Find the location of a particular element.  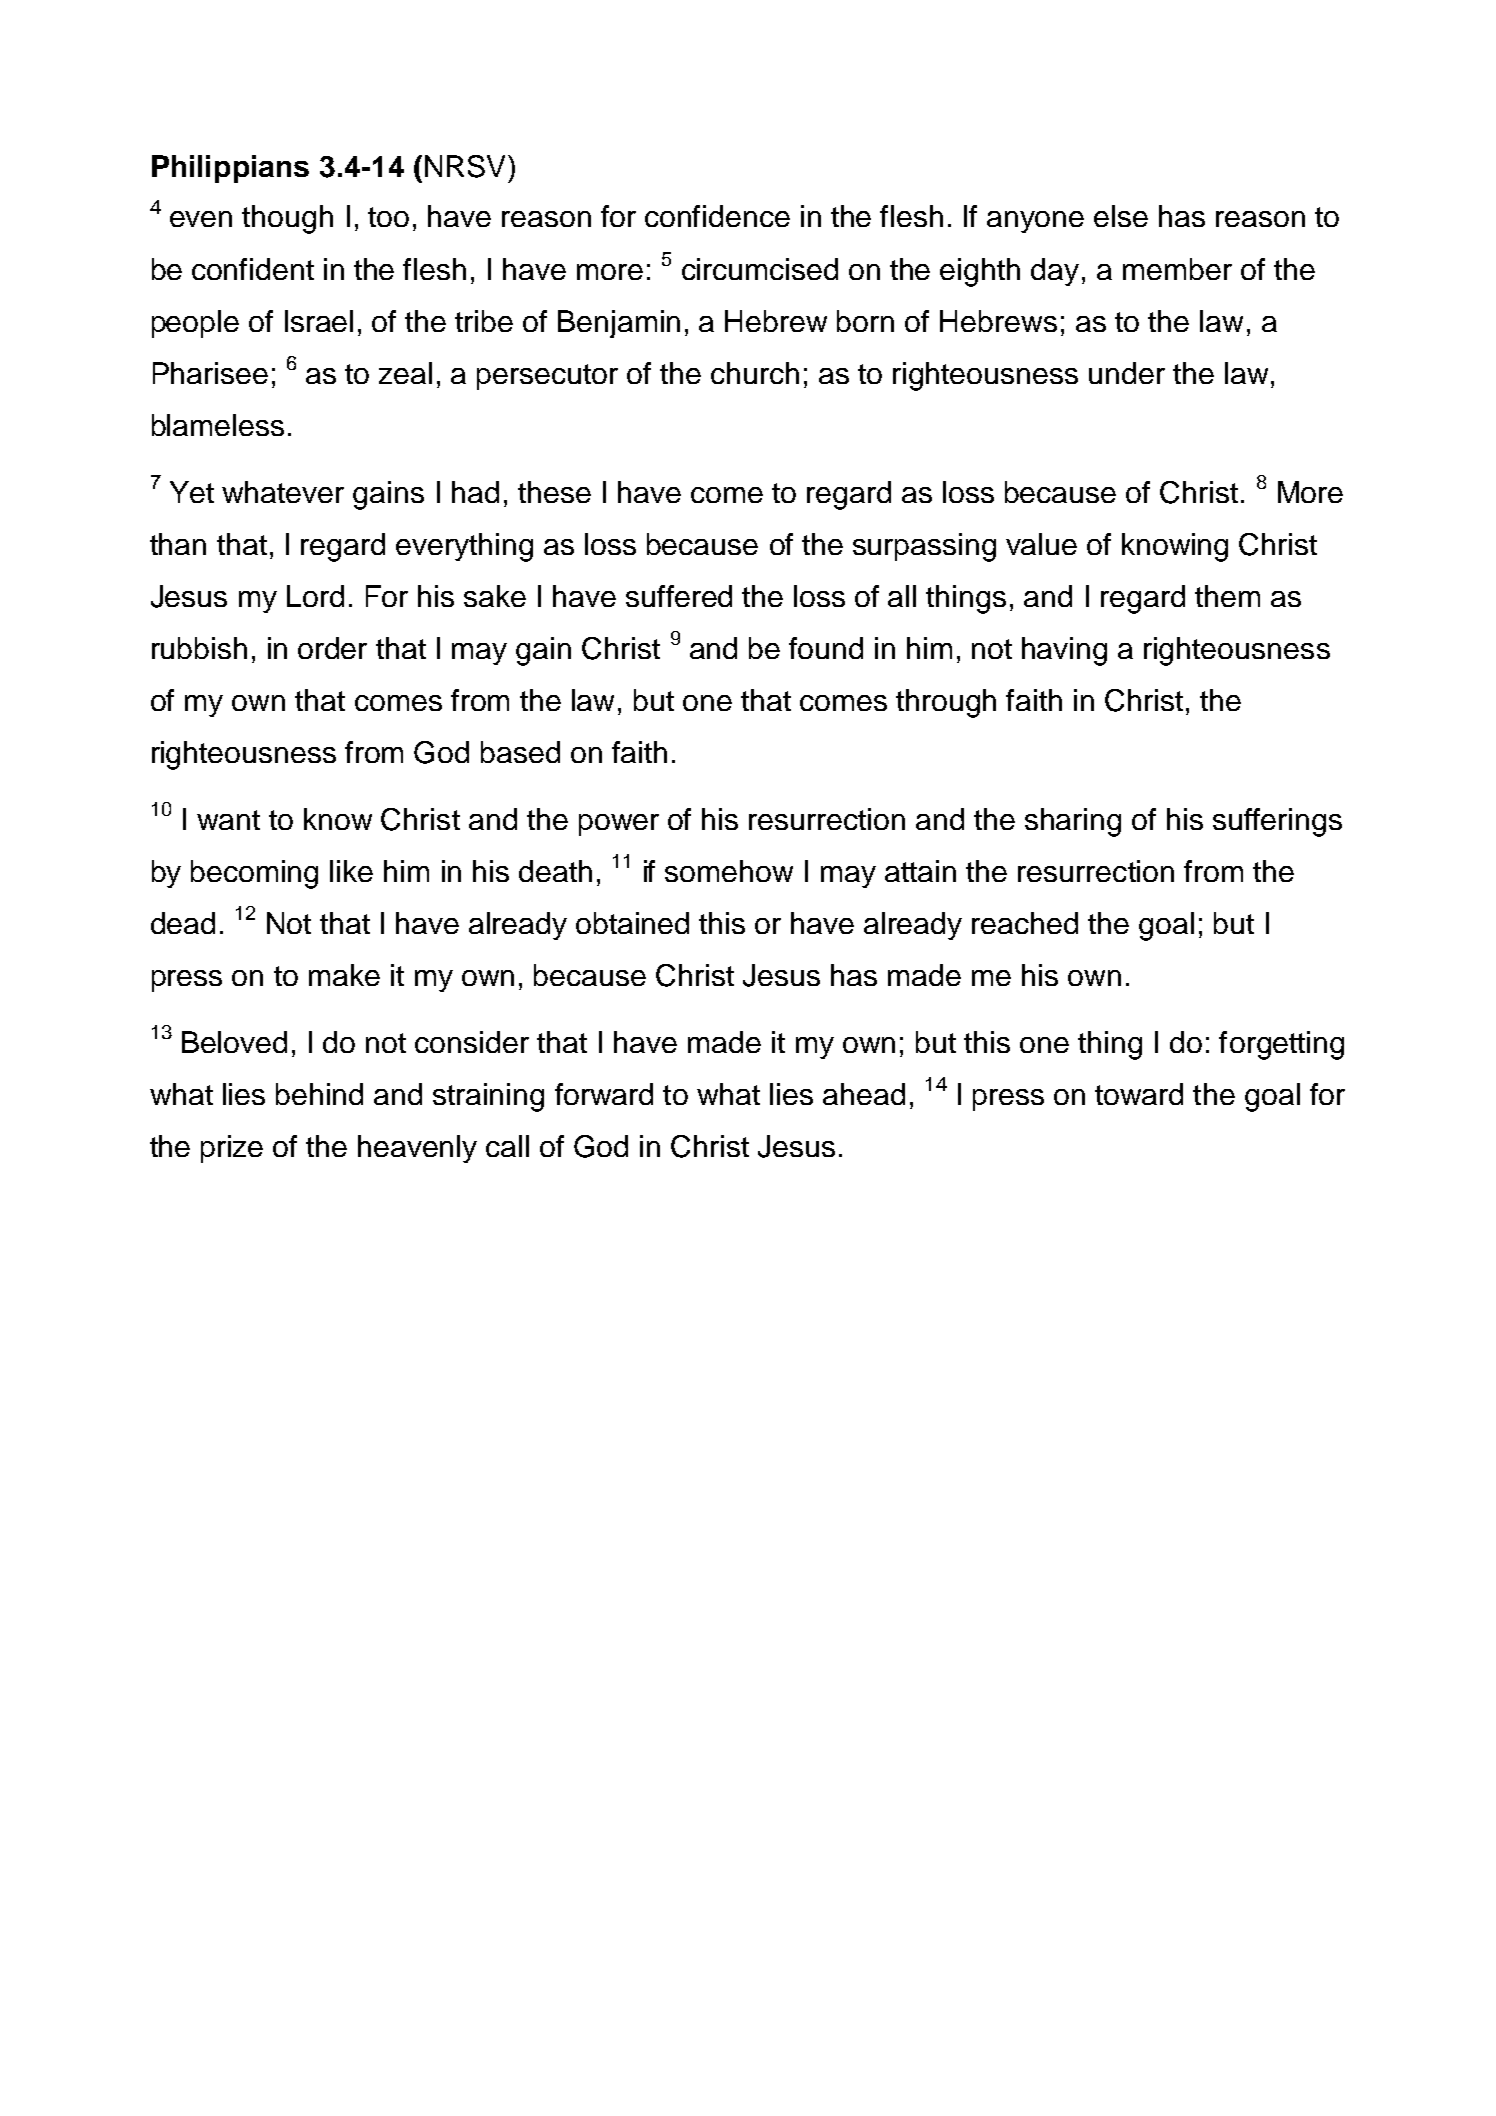

confidence is located at coordinates (717, 216).
